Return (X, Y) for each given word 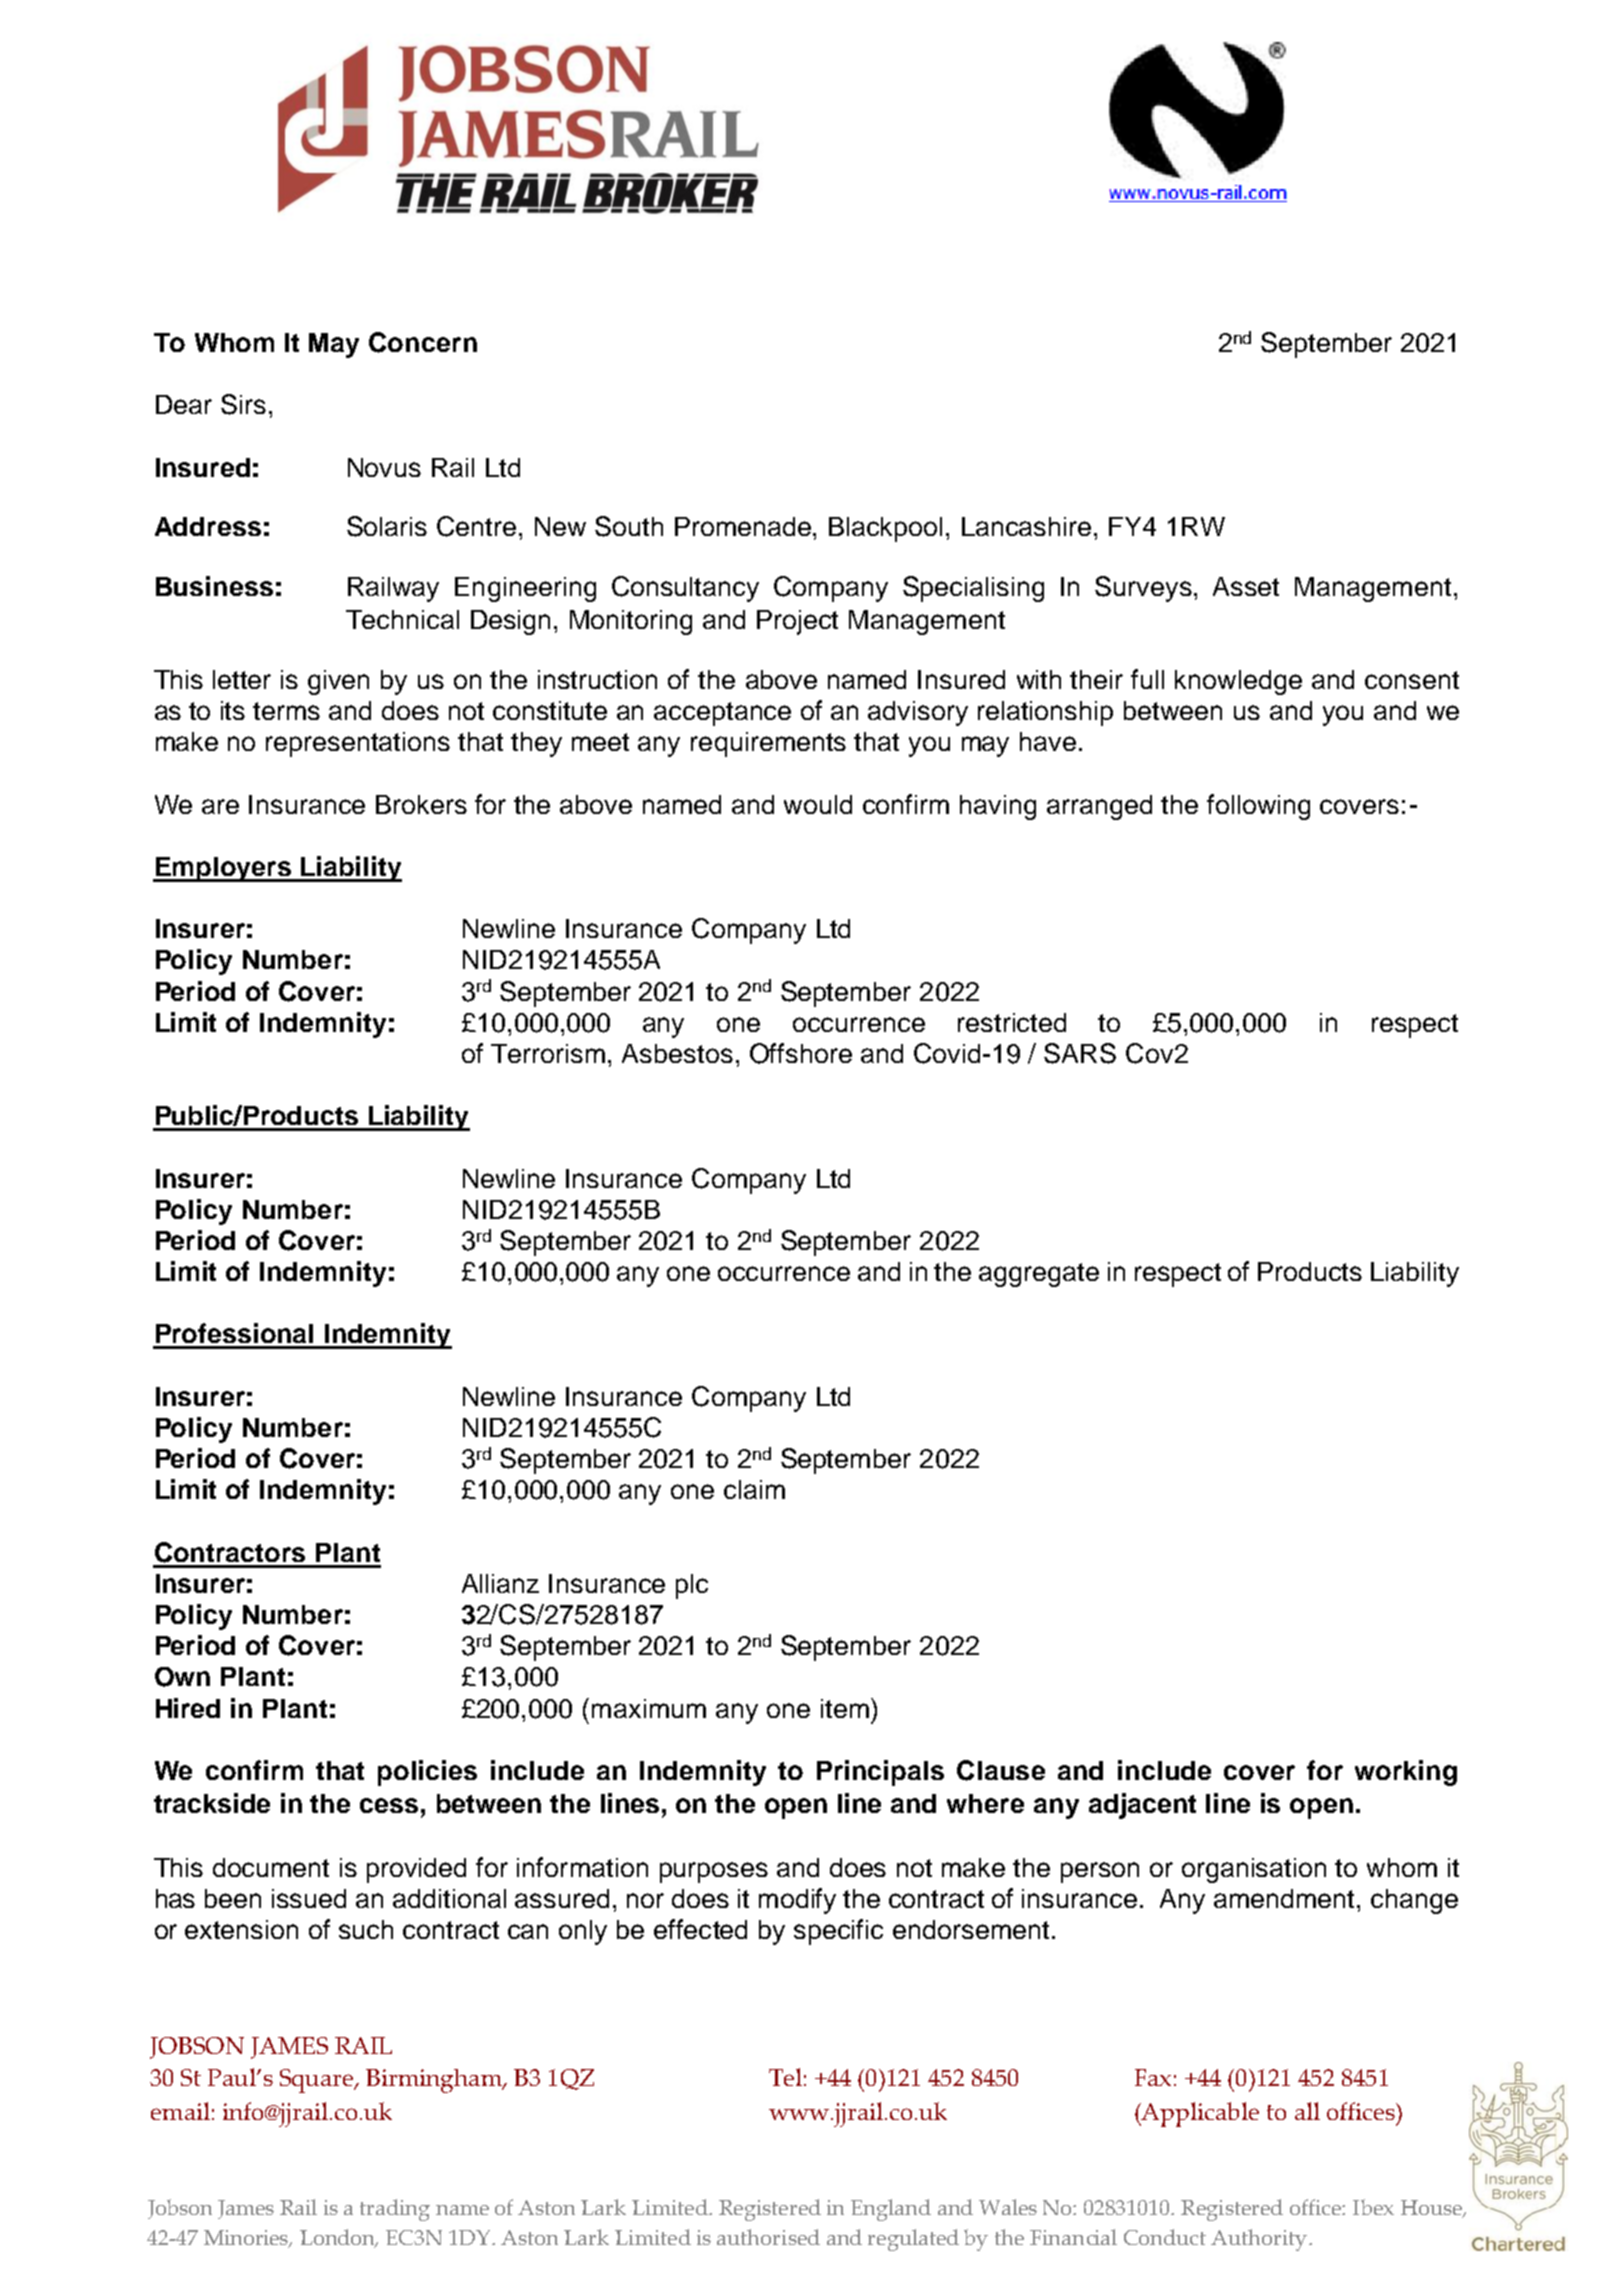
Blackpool (885, 529)
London (339, 2238)
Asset (1246, 586)
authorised (768, 2237)
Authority (1260, 2240)
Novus (384, 467)
